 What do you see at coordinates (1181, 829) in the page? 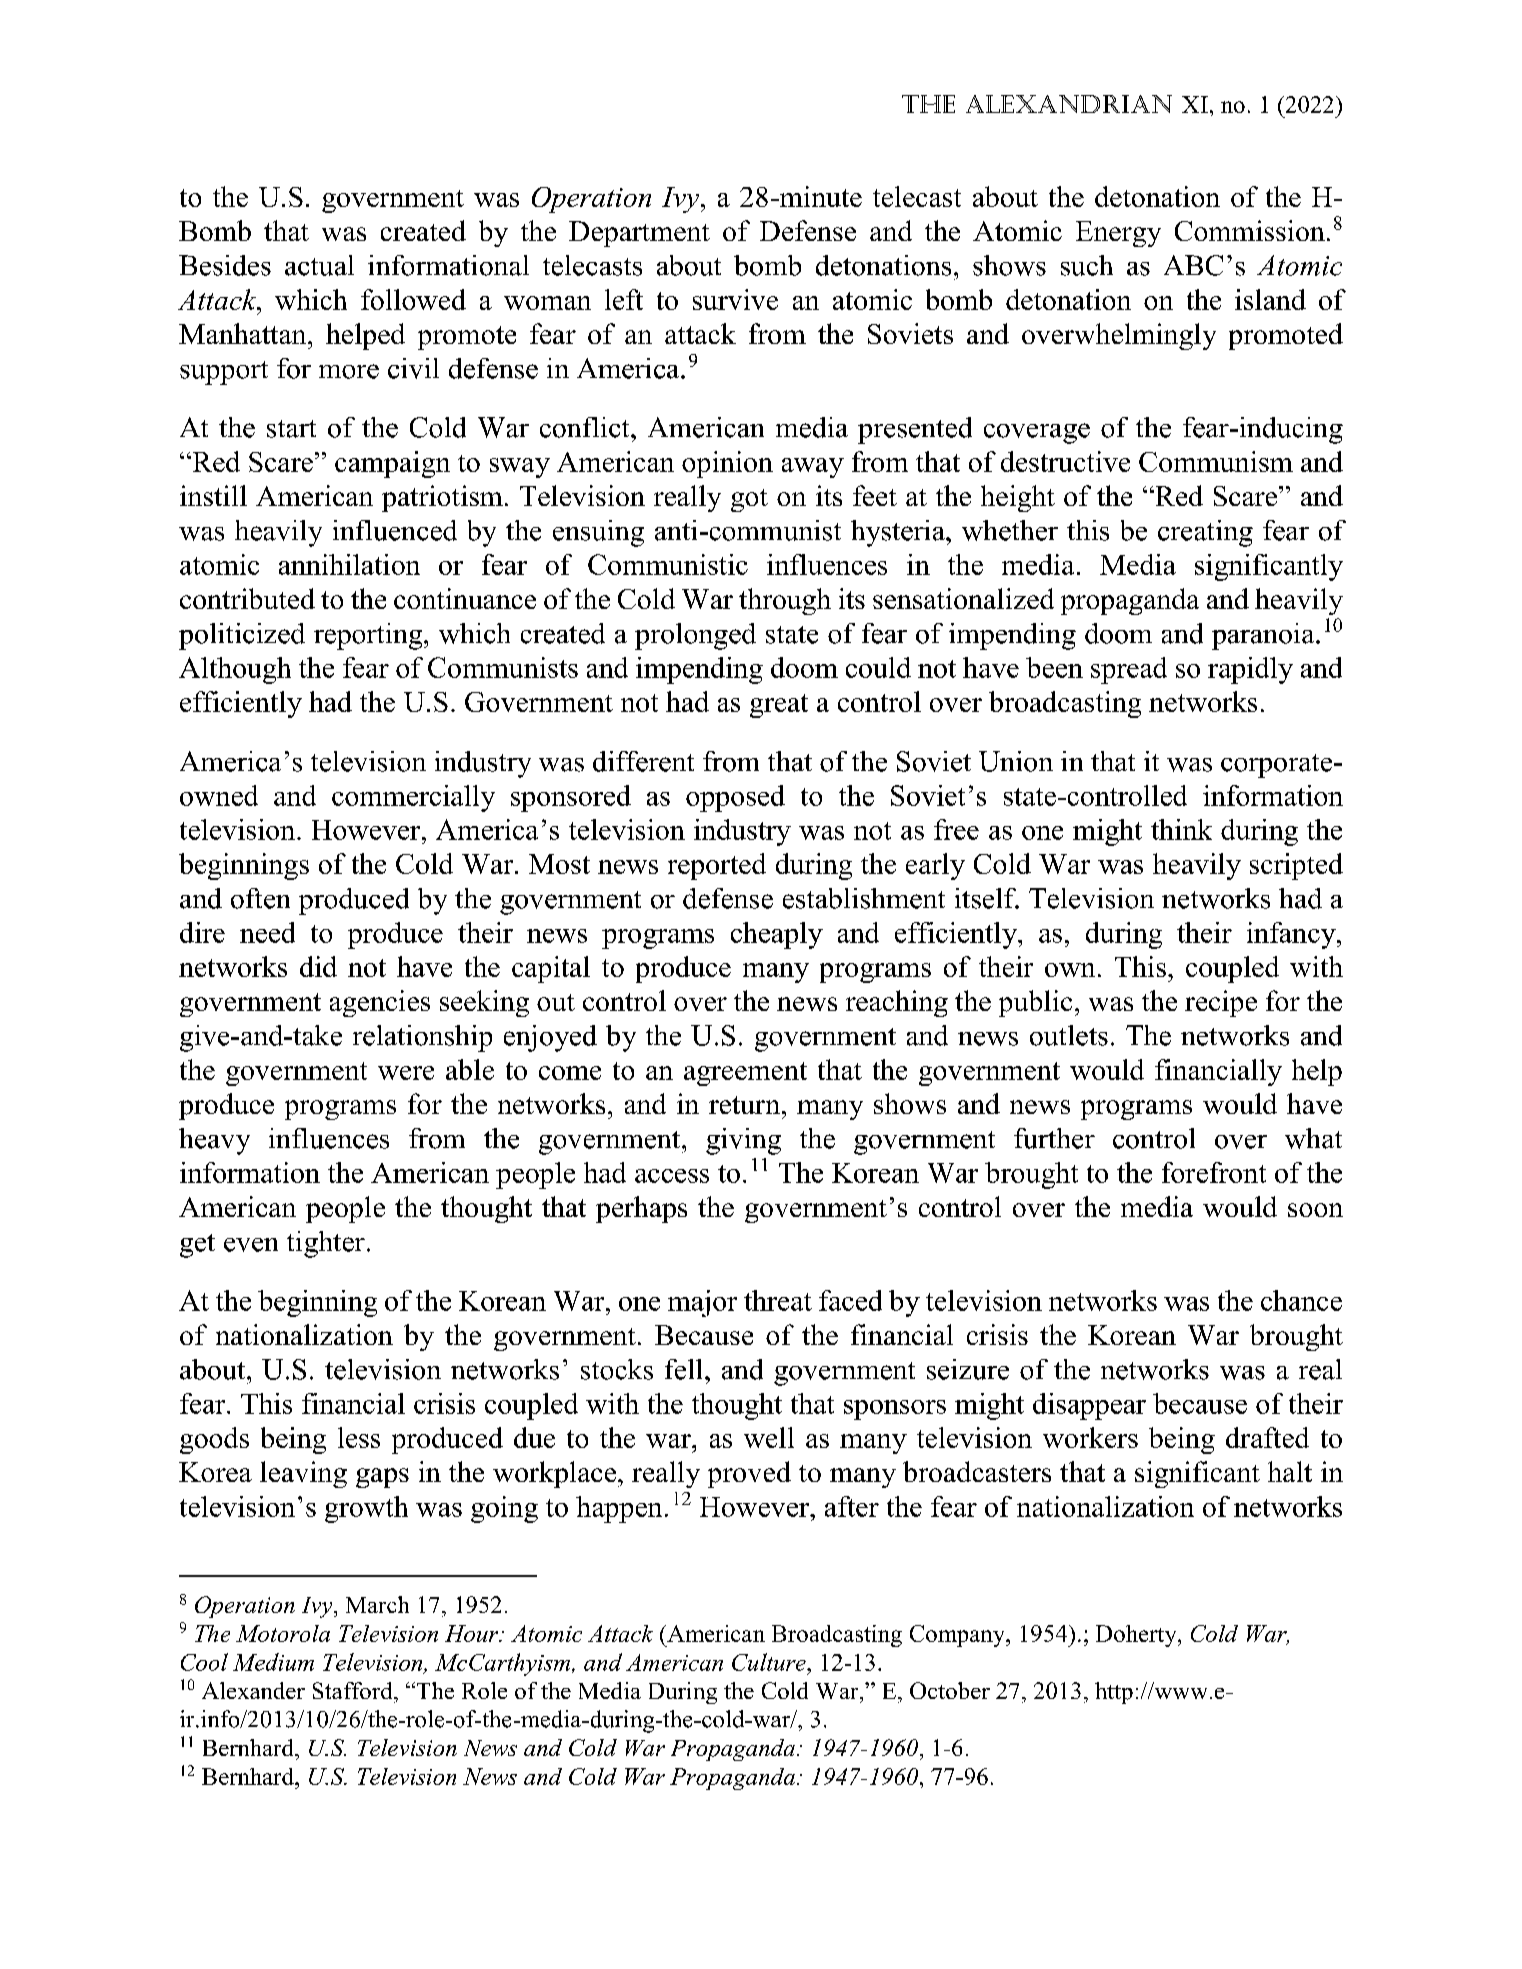
I see `think` at bounding box center [1181, 829].
